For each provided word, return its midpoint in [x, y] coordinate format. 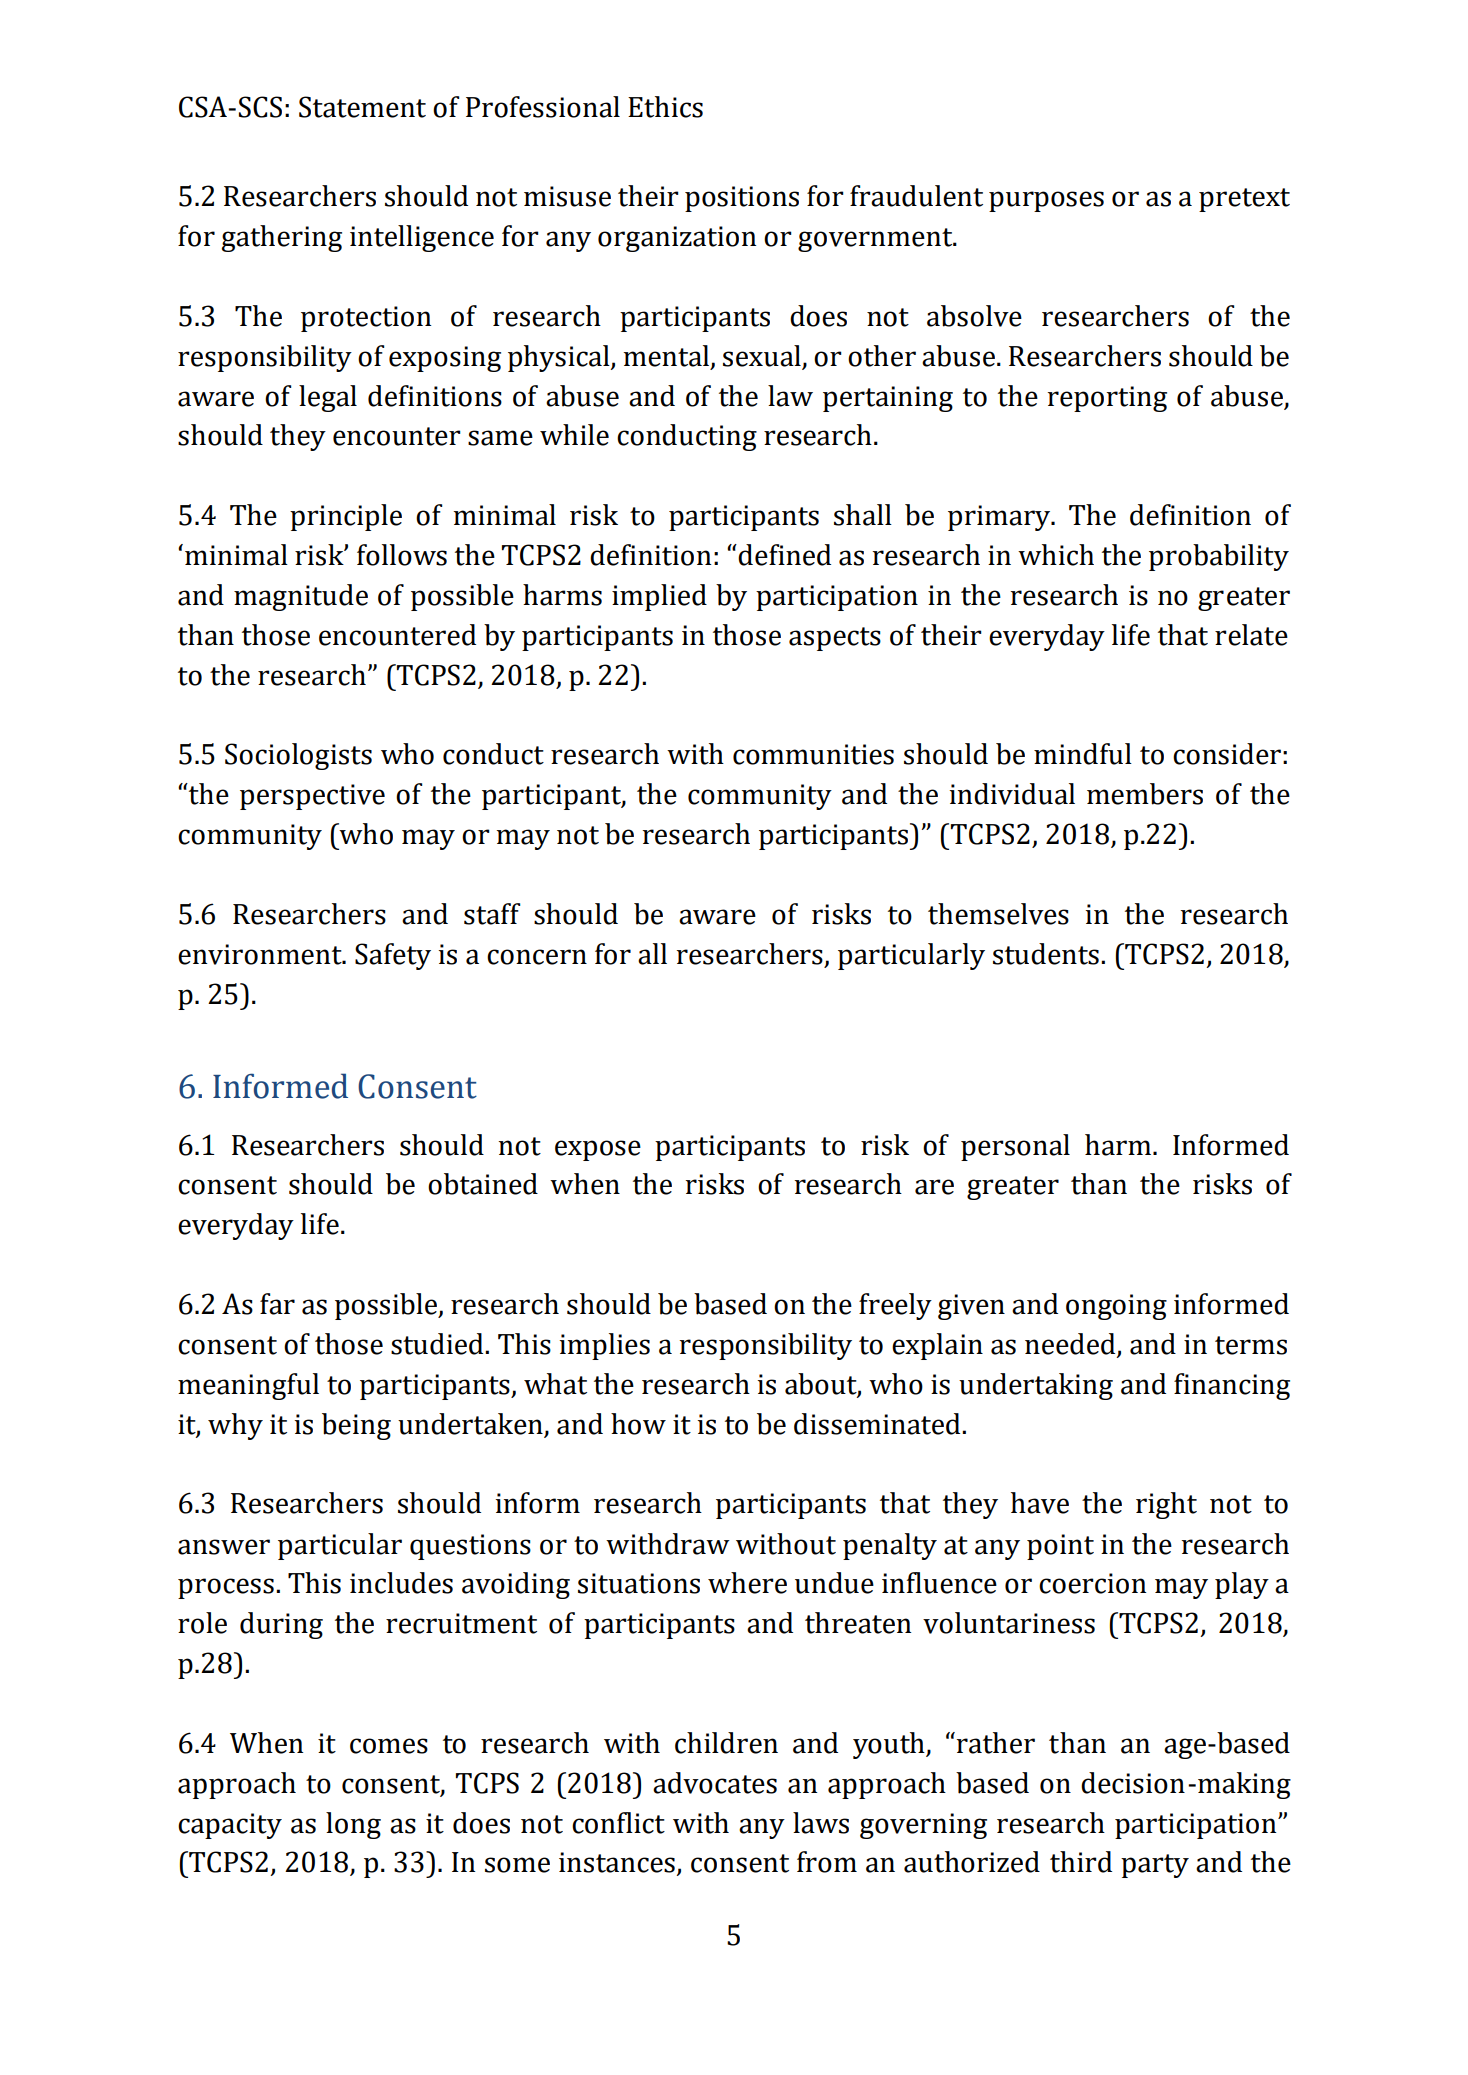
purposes [1046, 201]
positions [742, 199]
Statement [362, 107]
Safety [393, 956]
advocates [715, 1783]
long [353, 1825]
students [1046, 954]
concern [537, 957]
